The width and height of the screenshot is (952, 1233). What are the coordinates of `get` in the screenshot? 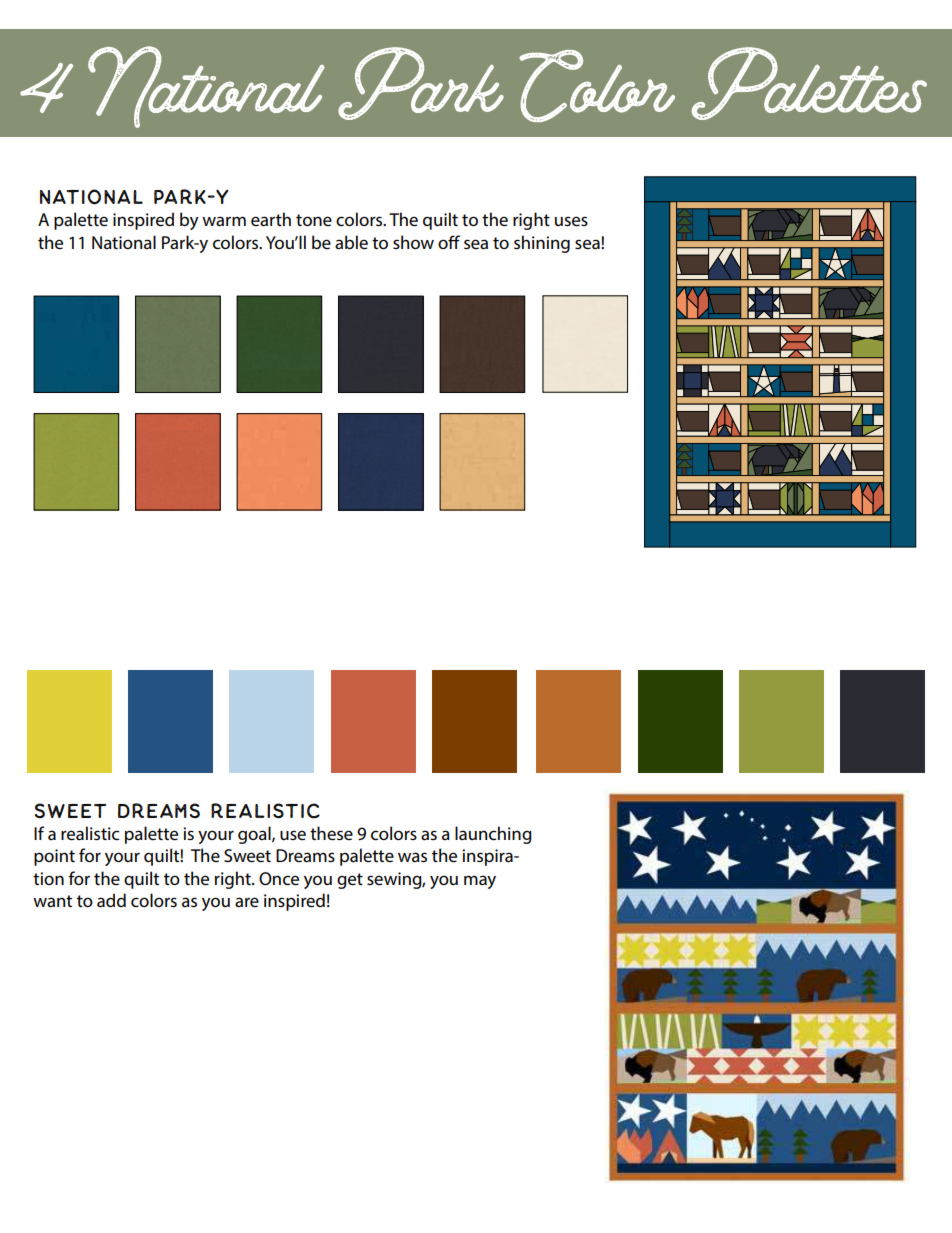 It's located at (350, 881).
